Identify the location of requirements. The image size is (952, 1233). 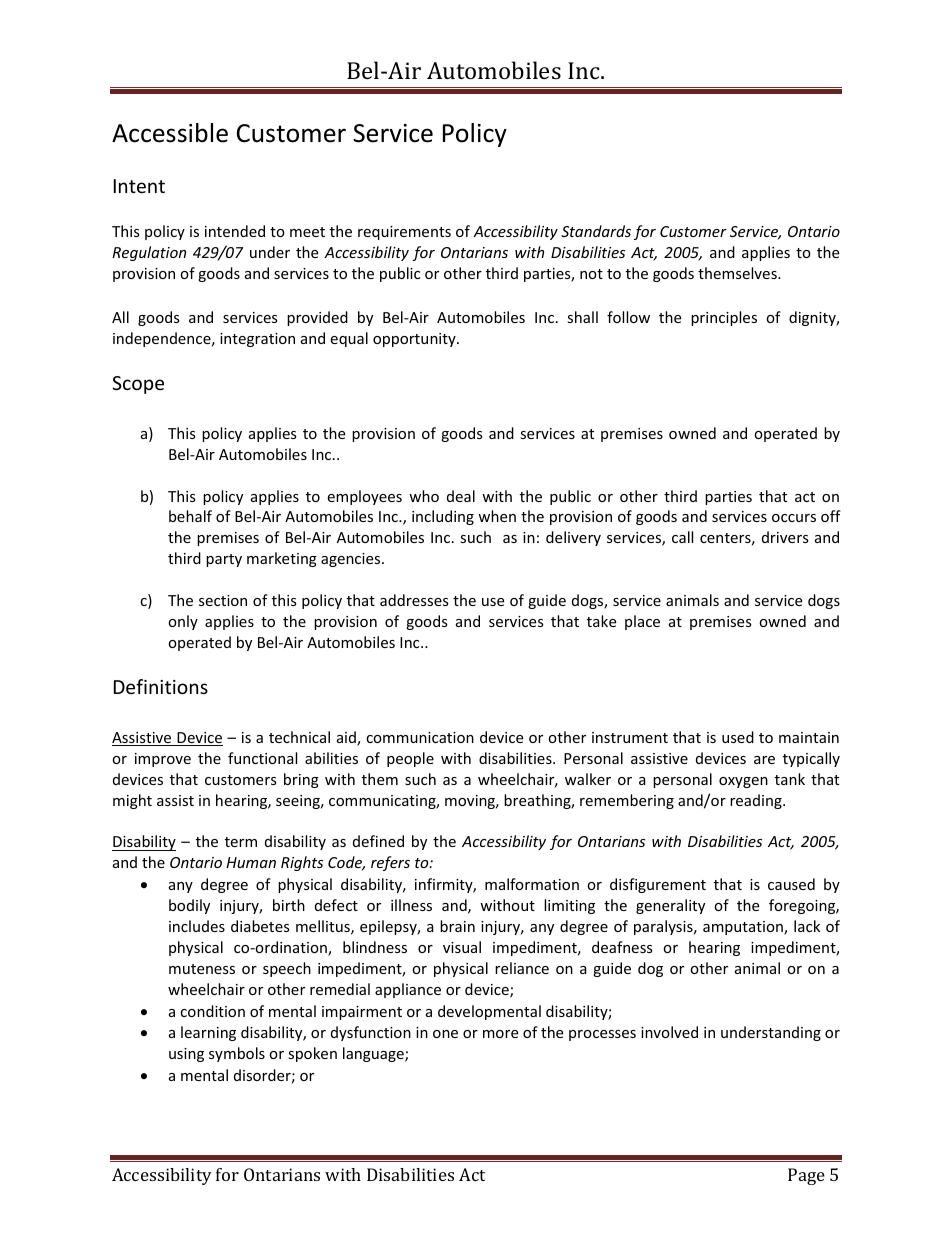
(404, 233).
